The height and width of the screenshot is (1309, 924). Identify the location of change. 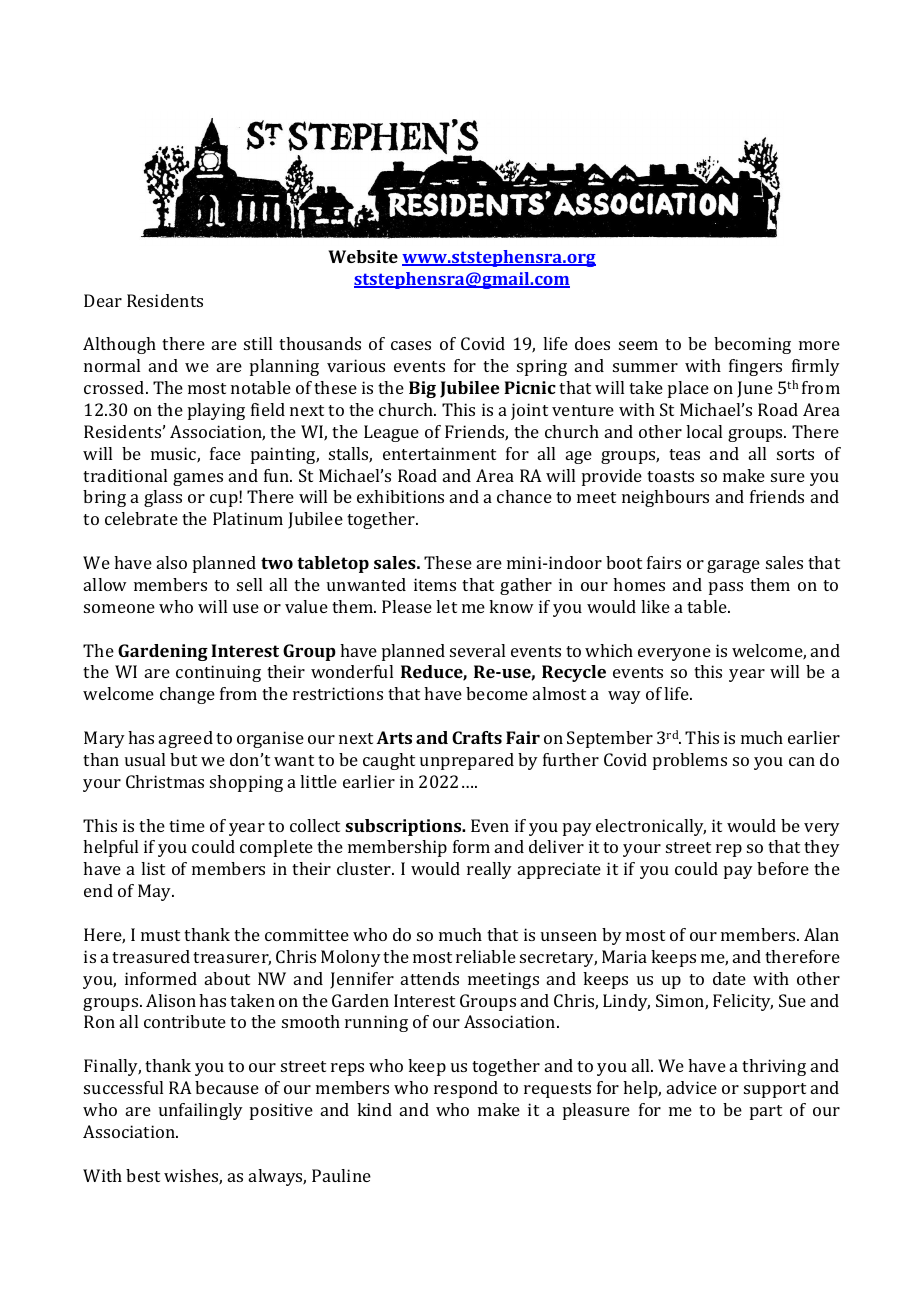
(187, 695).
